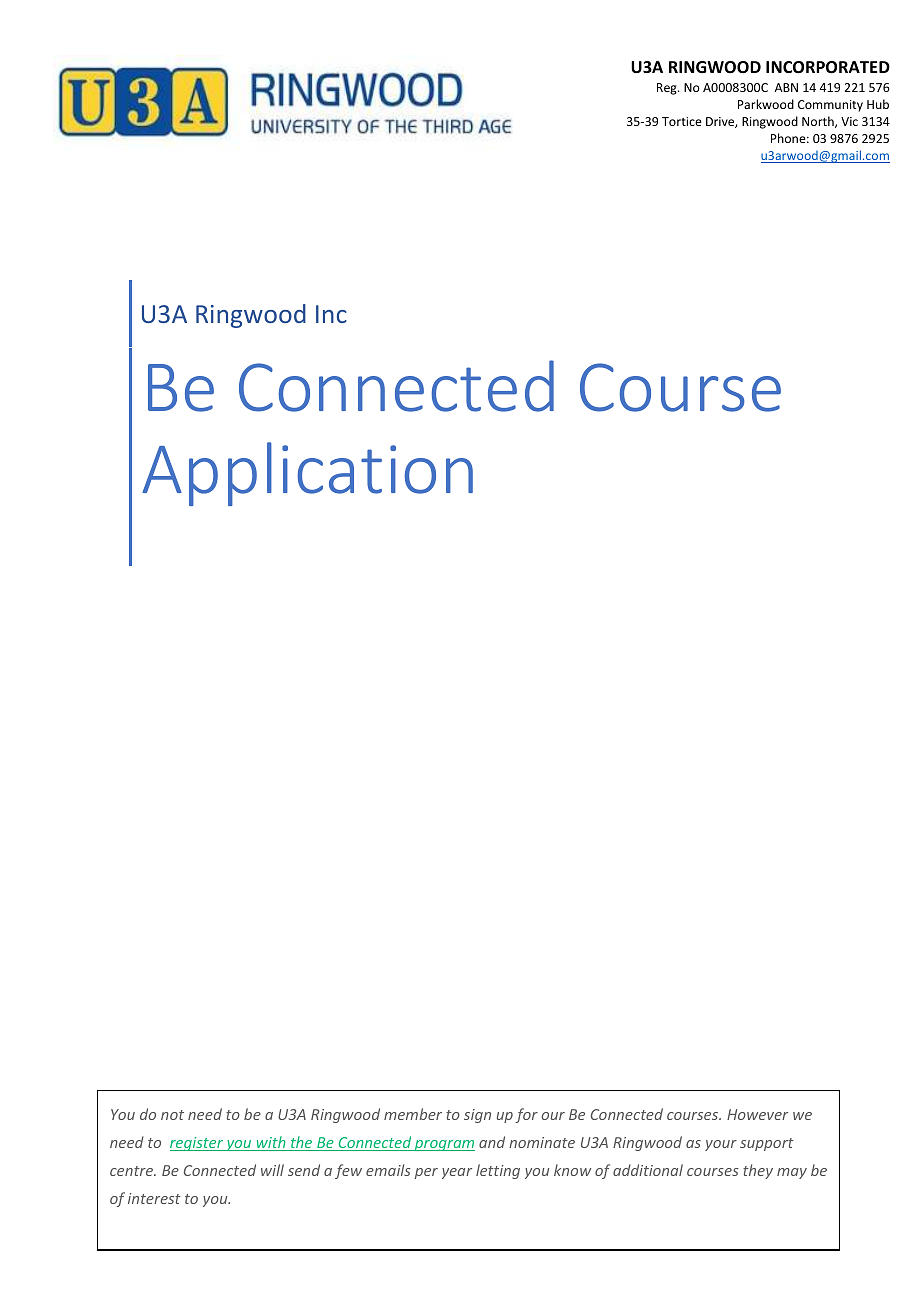 The image size is (924, 1308). I want to click on for, so click(526, 1115).
